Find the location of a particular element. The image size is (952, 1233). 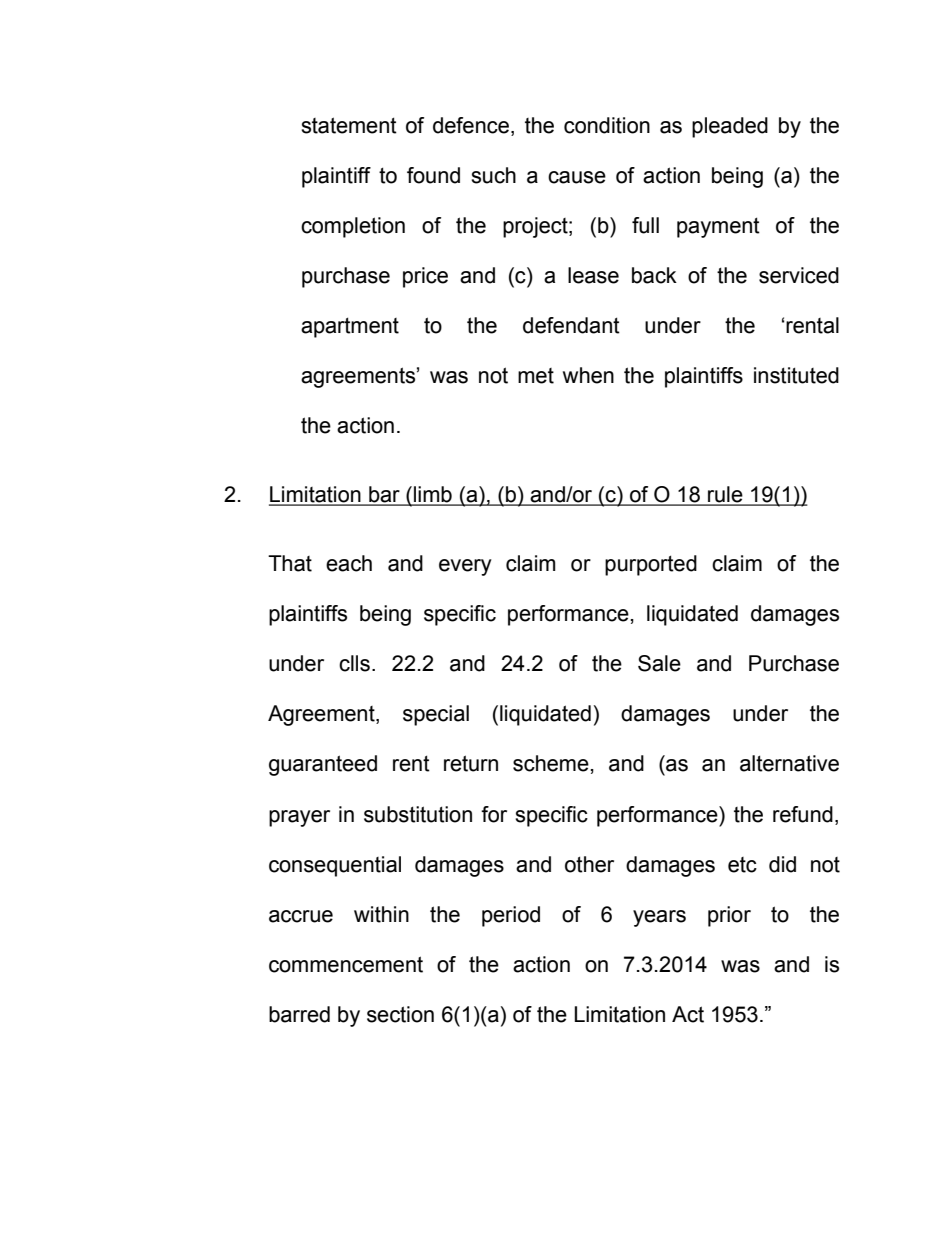

every is located at coordinates (465, 567).
